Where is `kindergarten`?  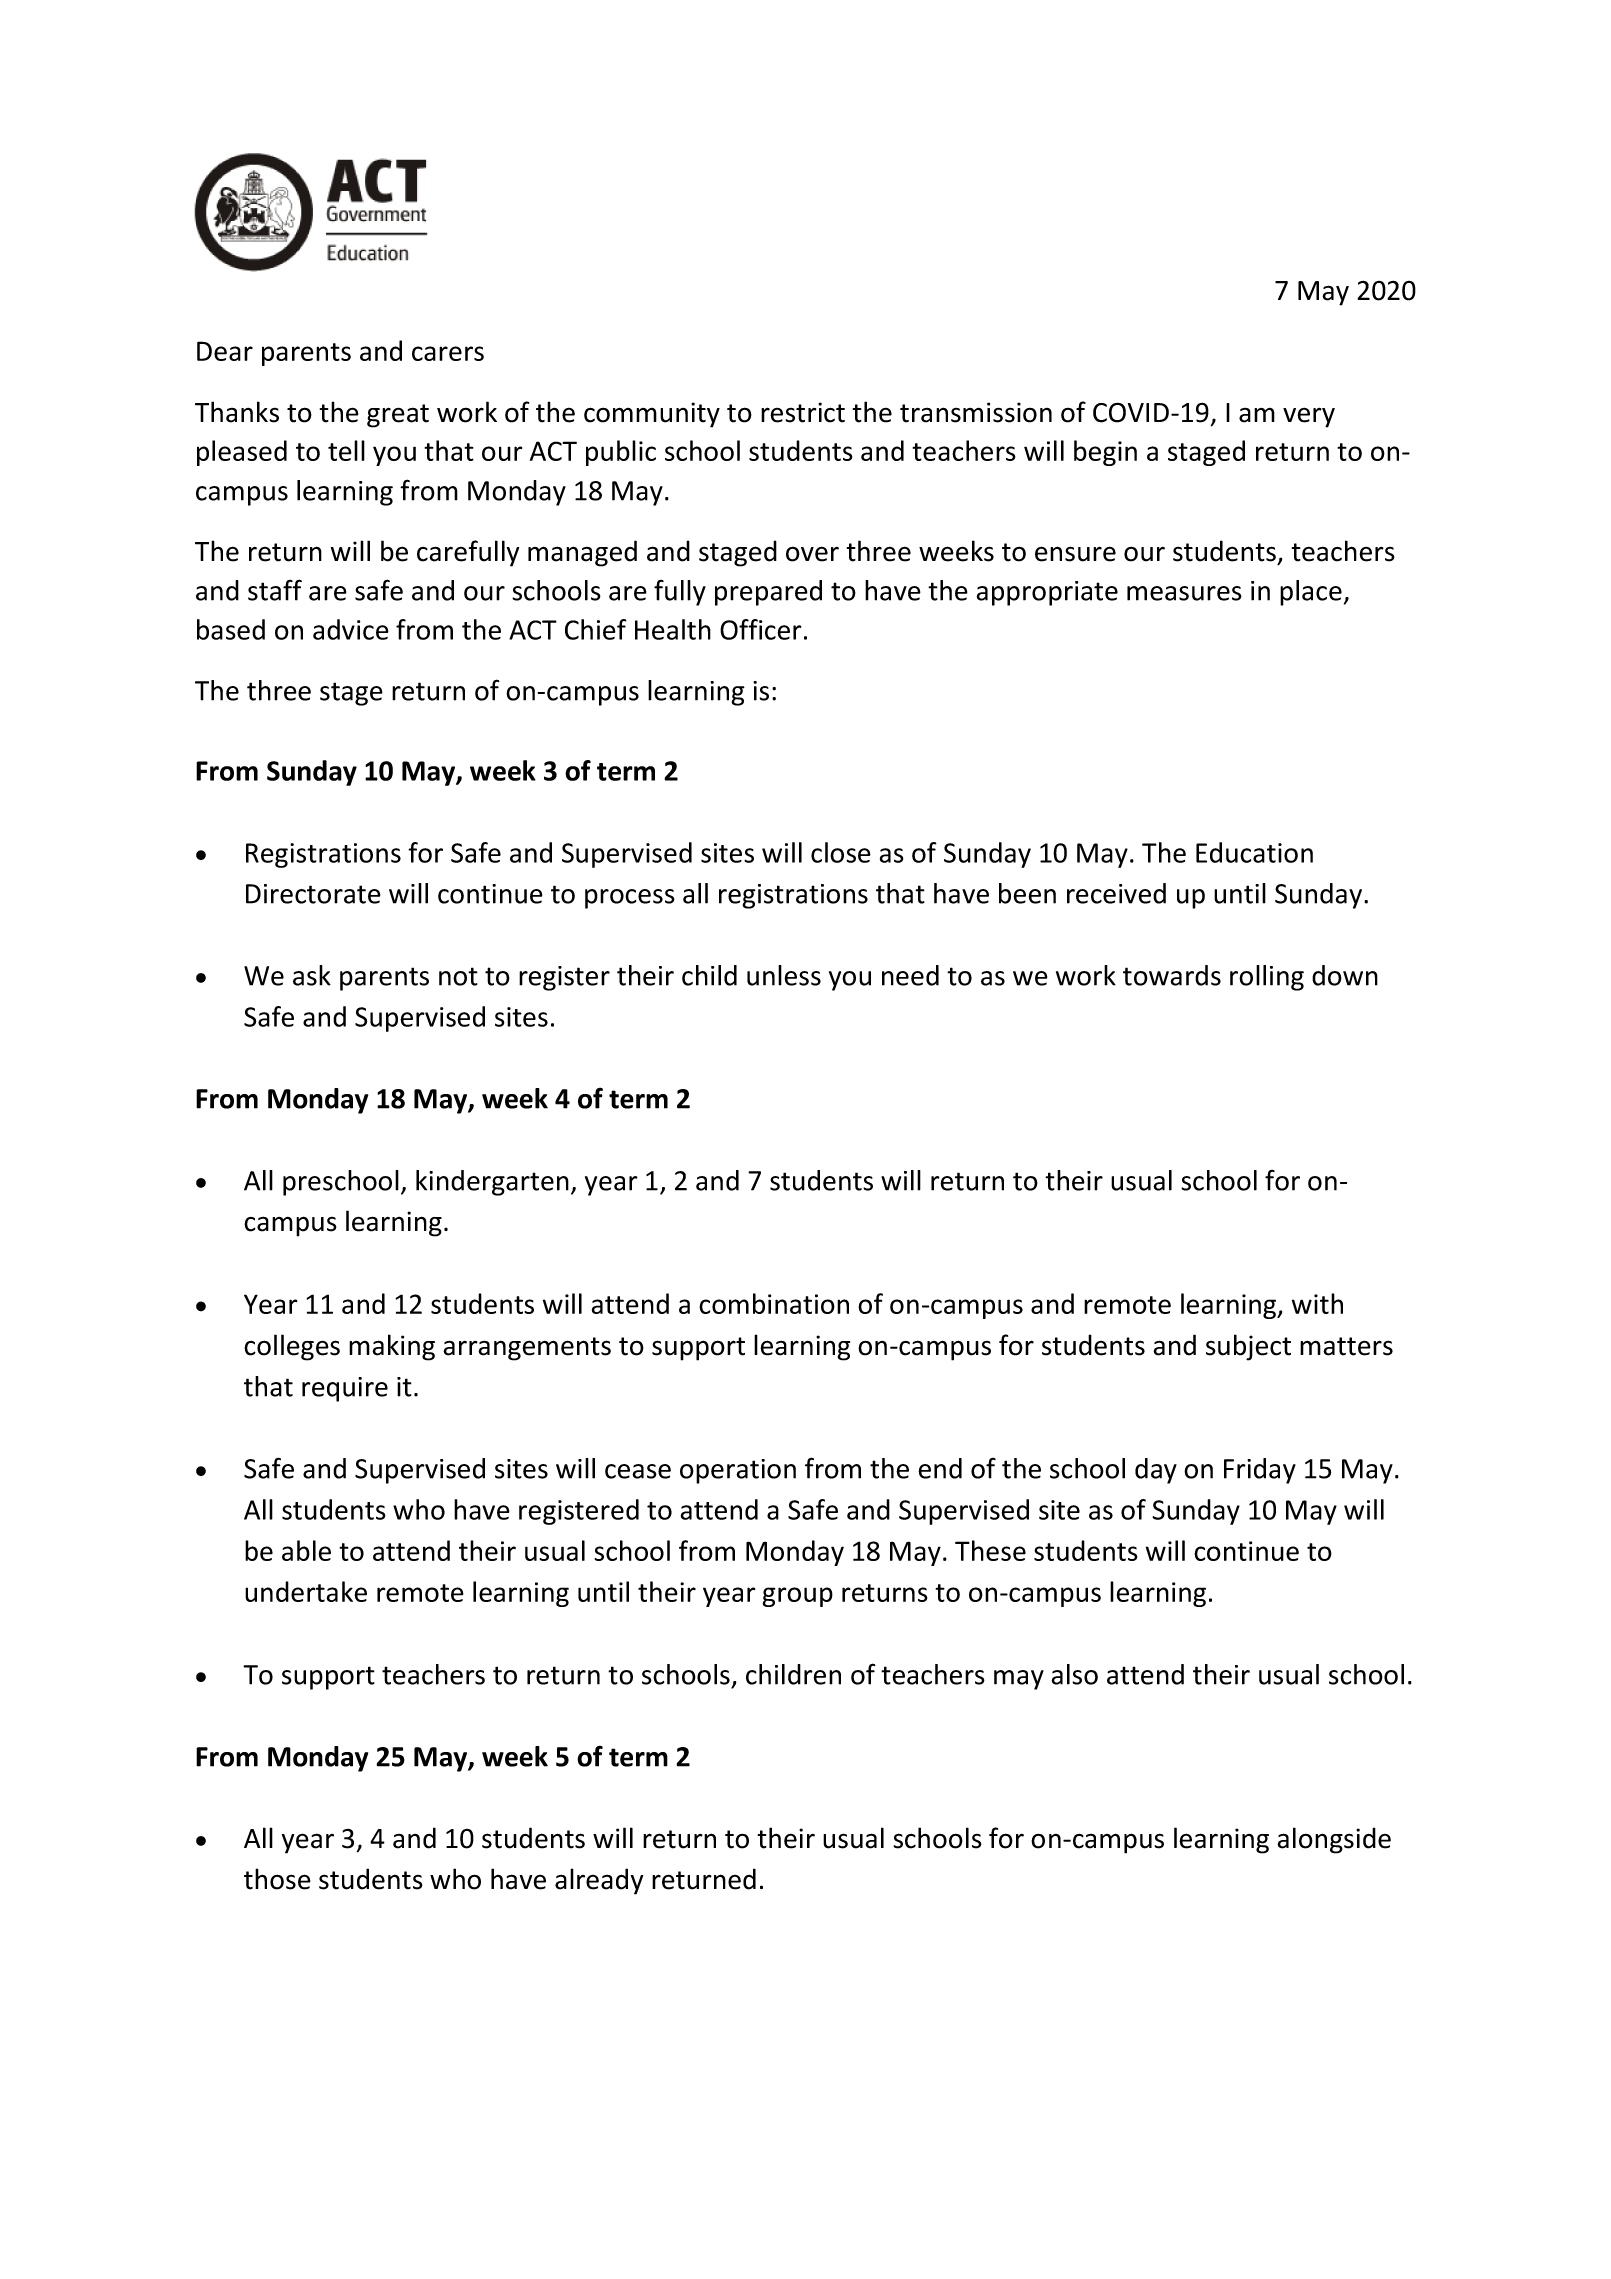 kindergarten is located at coordinates (492, 1183).
